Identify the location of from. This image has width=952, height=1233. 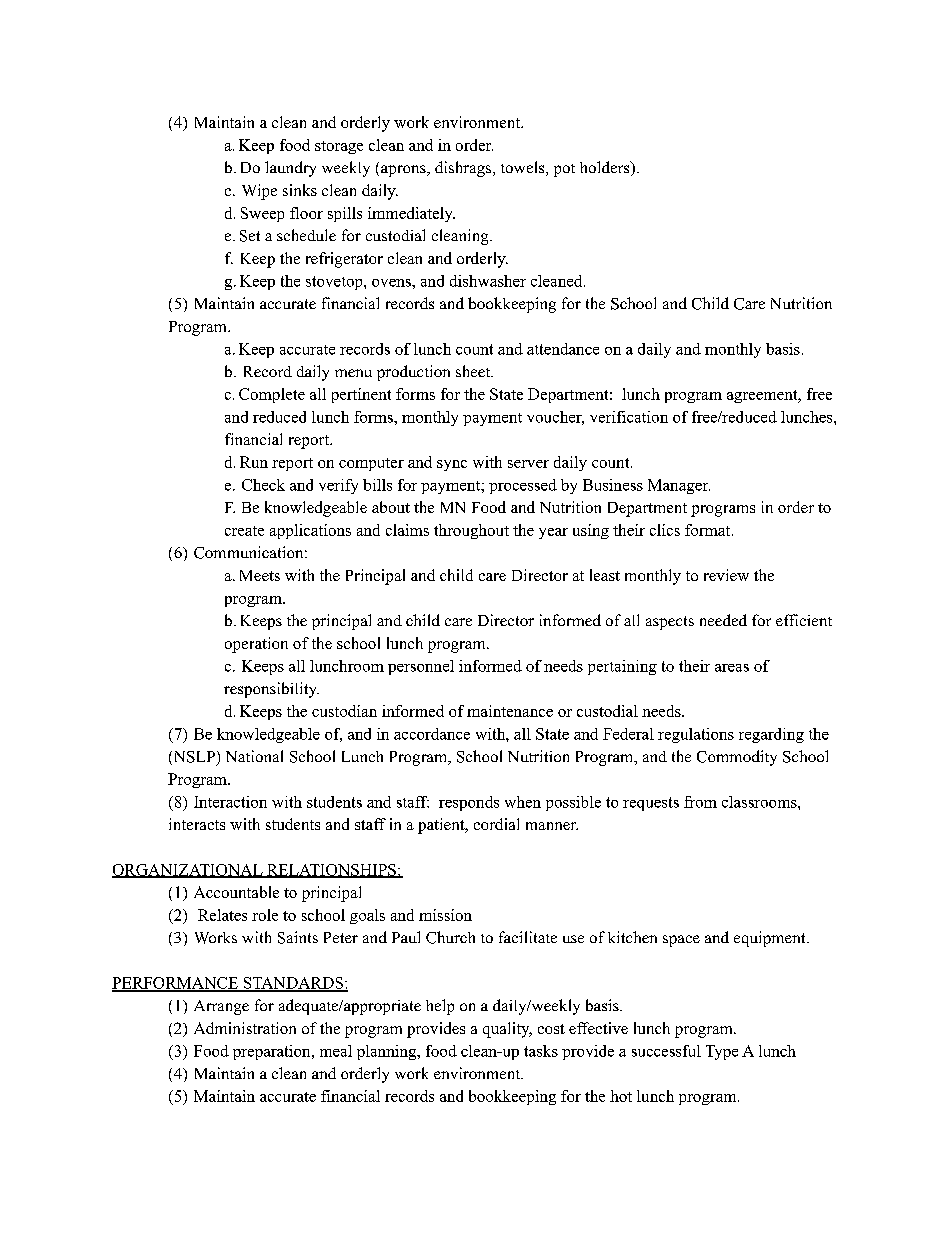
(700, 802).
